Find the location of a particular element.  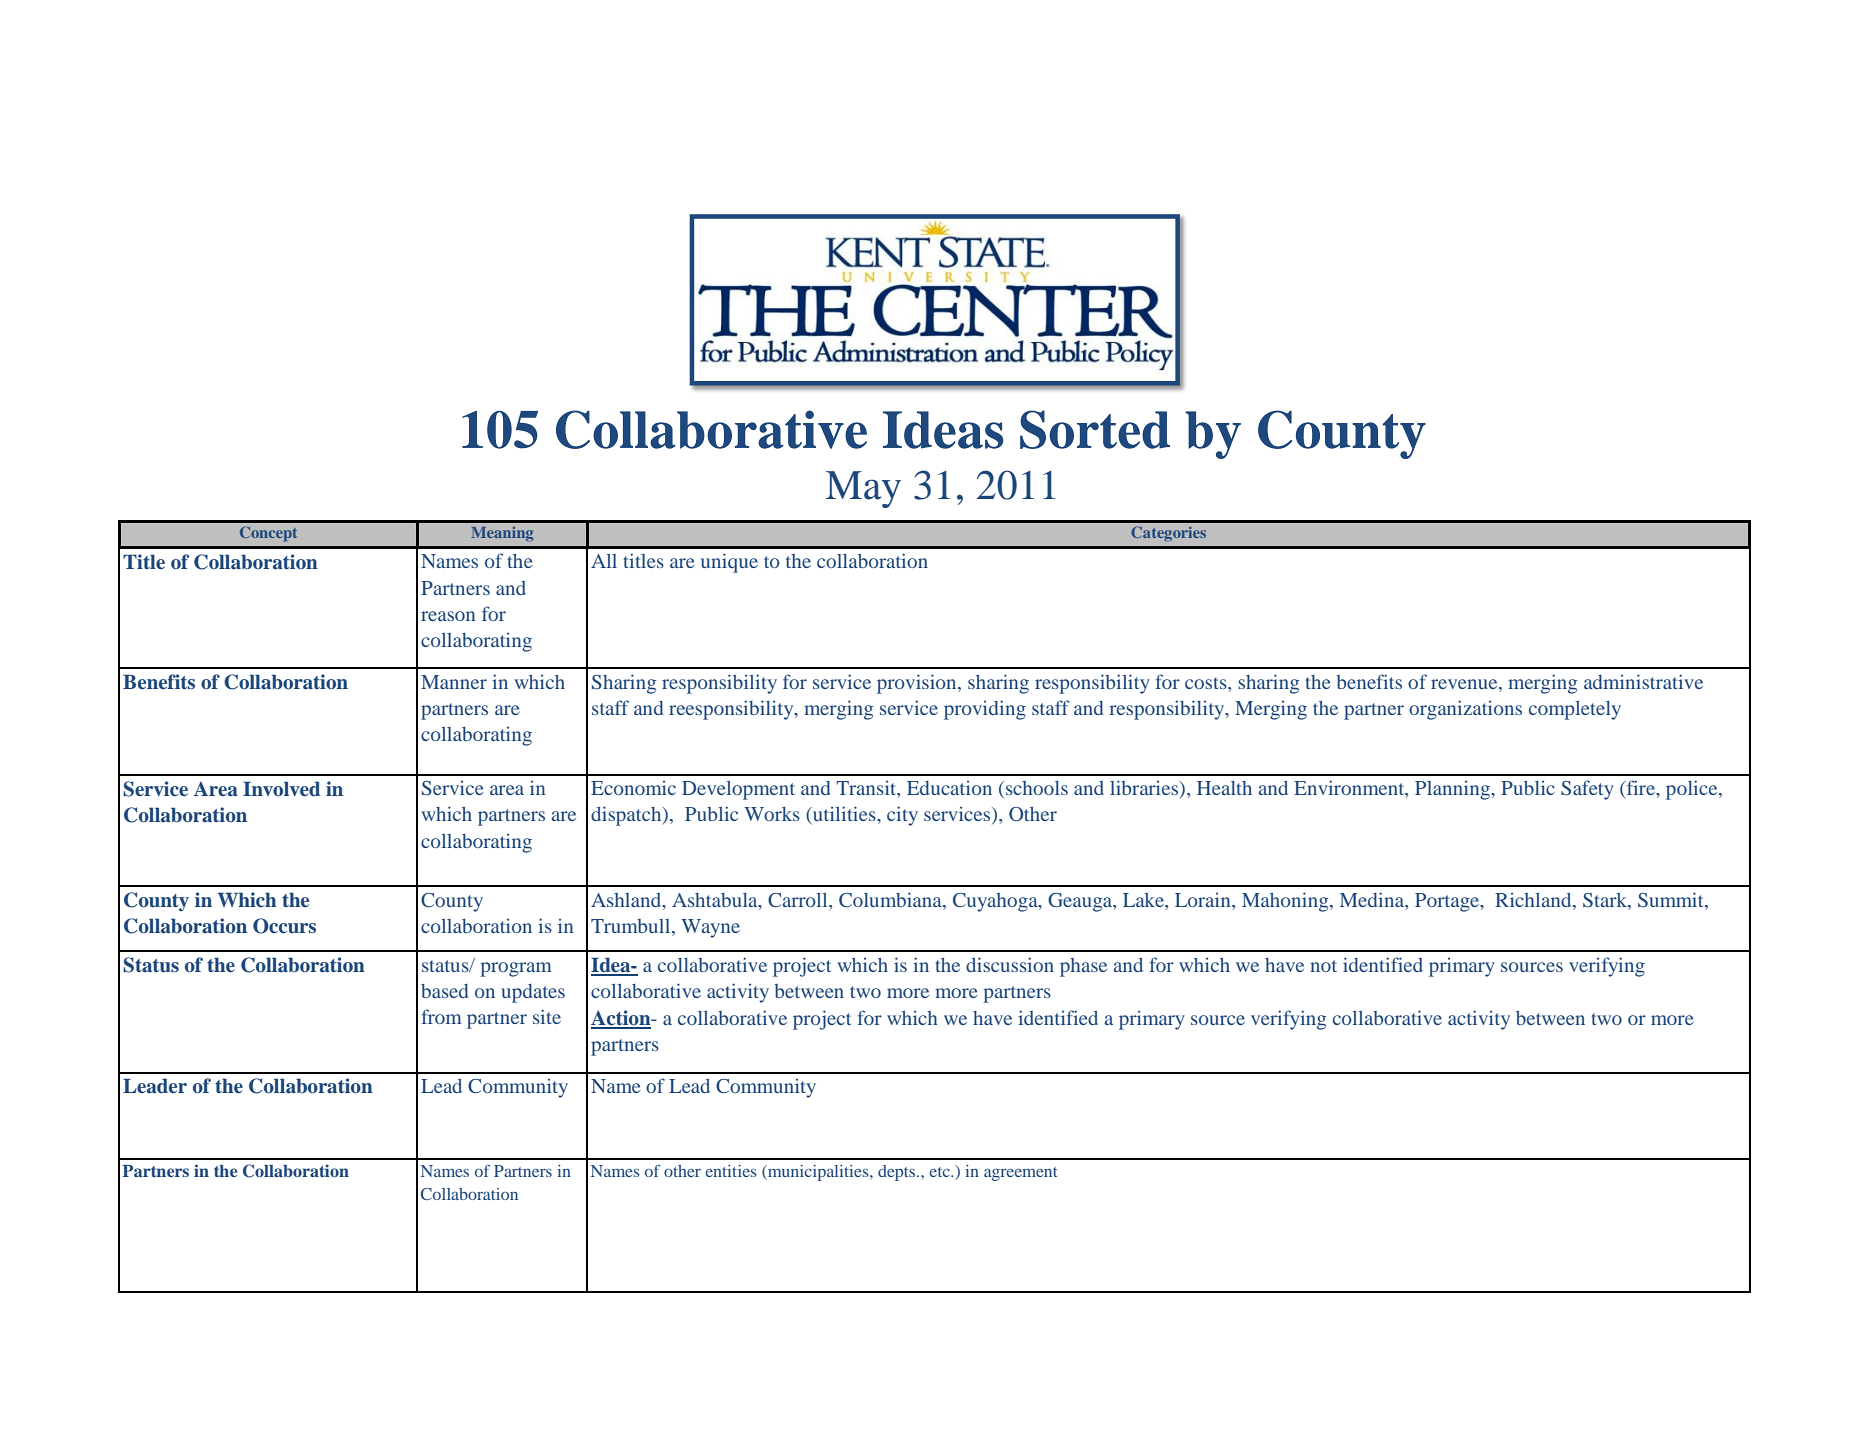

Education is located at coordinates (949, 788).
